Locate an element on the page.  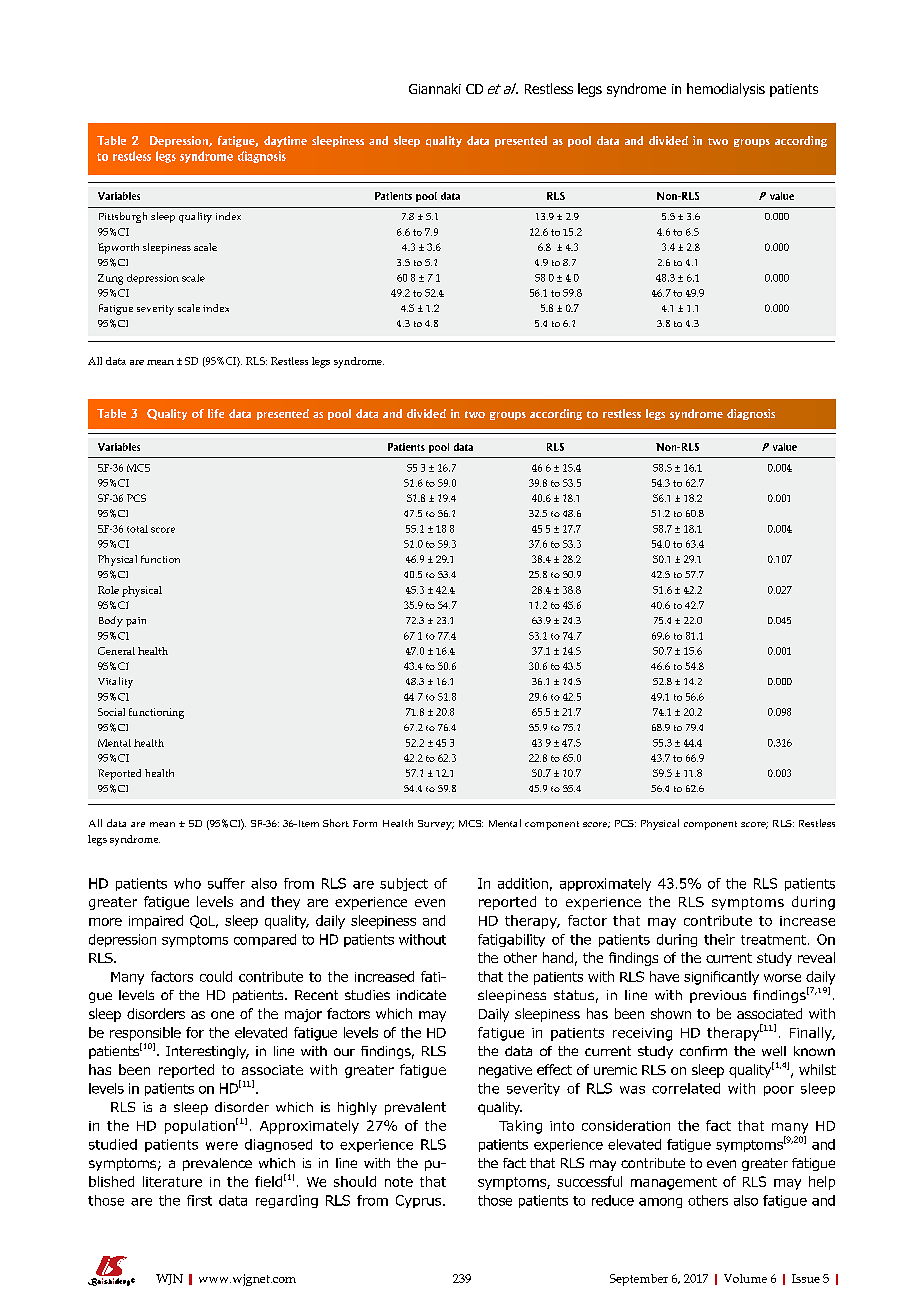
could is located at coordinates (216, 976).
